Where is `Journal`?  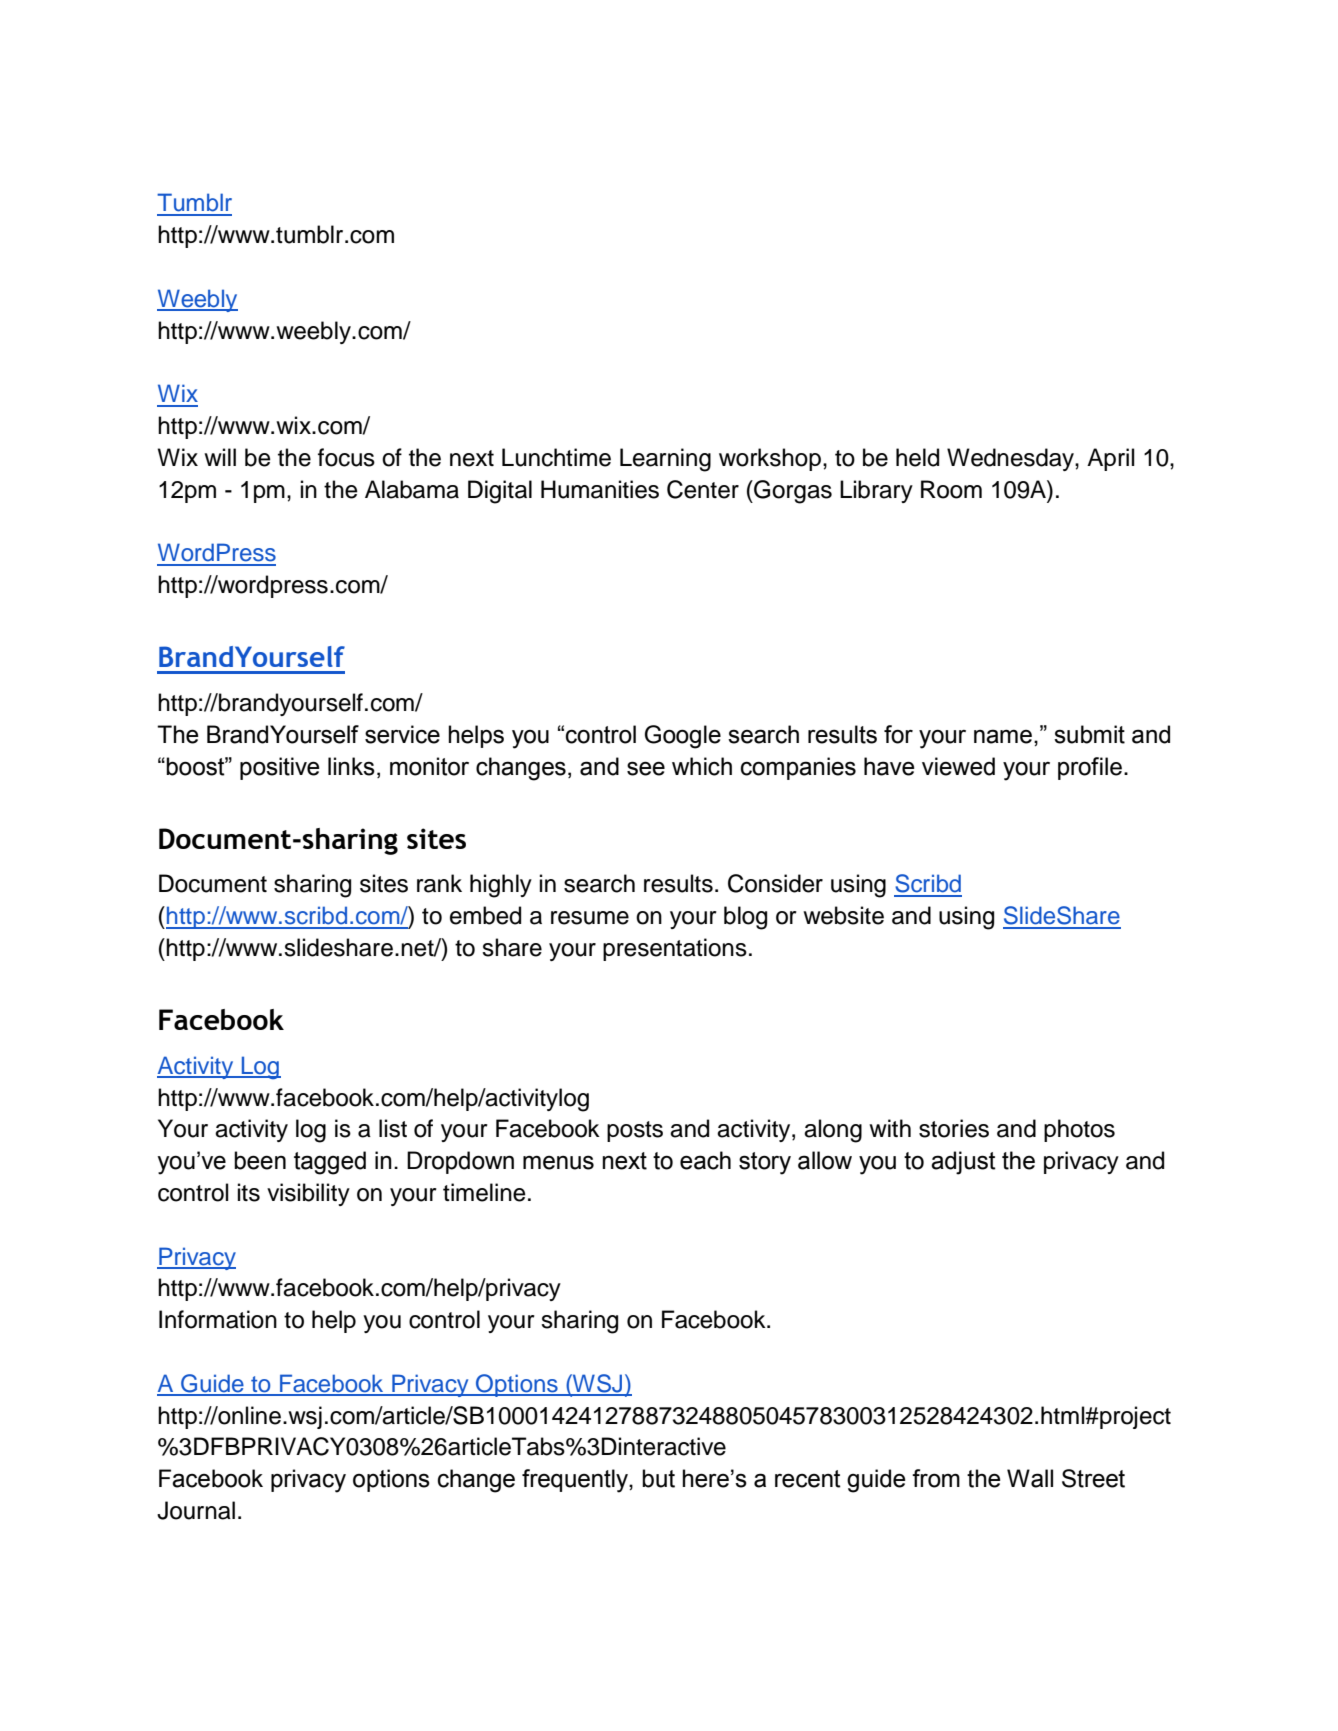 Journal is located at coordinates (196, 1510).
